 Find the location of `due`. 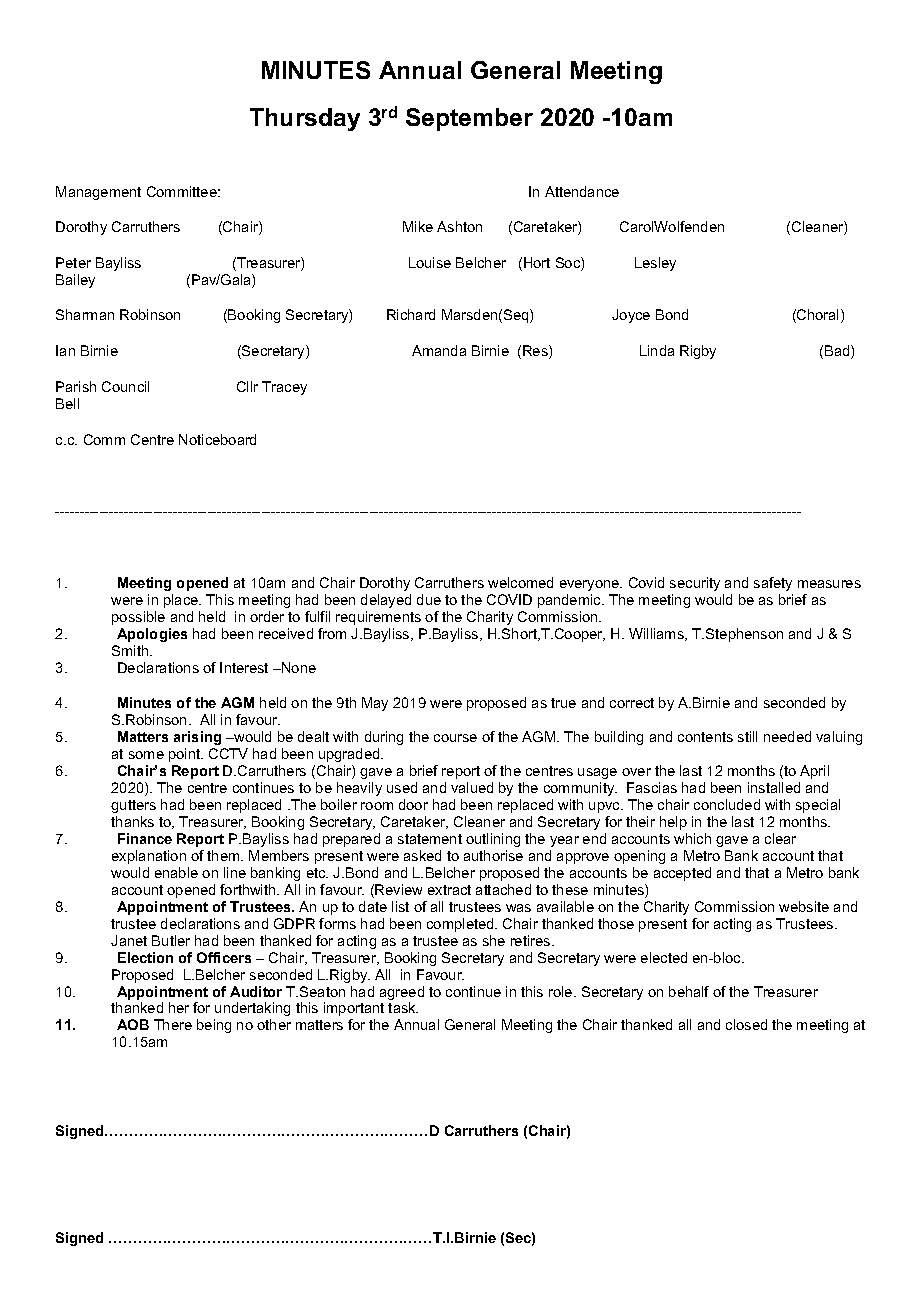

due is located at coordinates (429, 599).
